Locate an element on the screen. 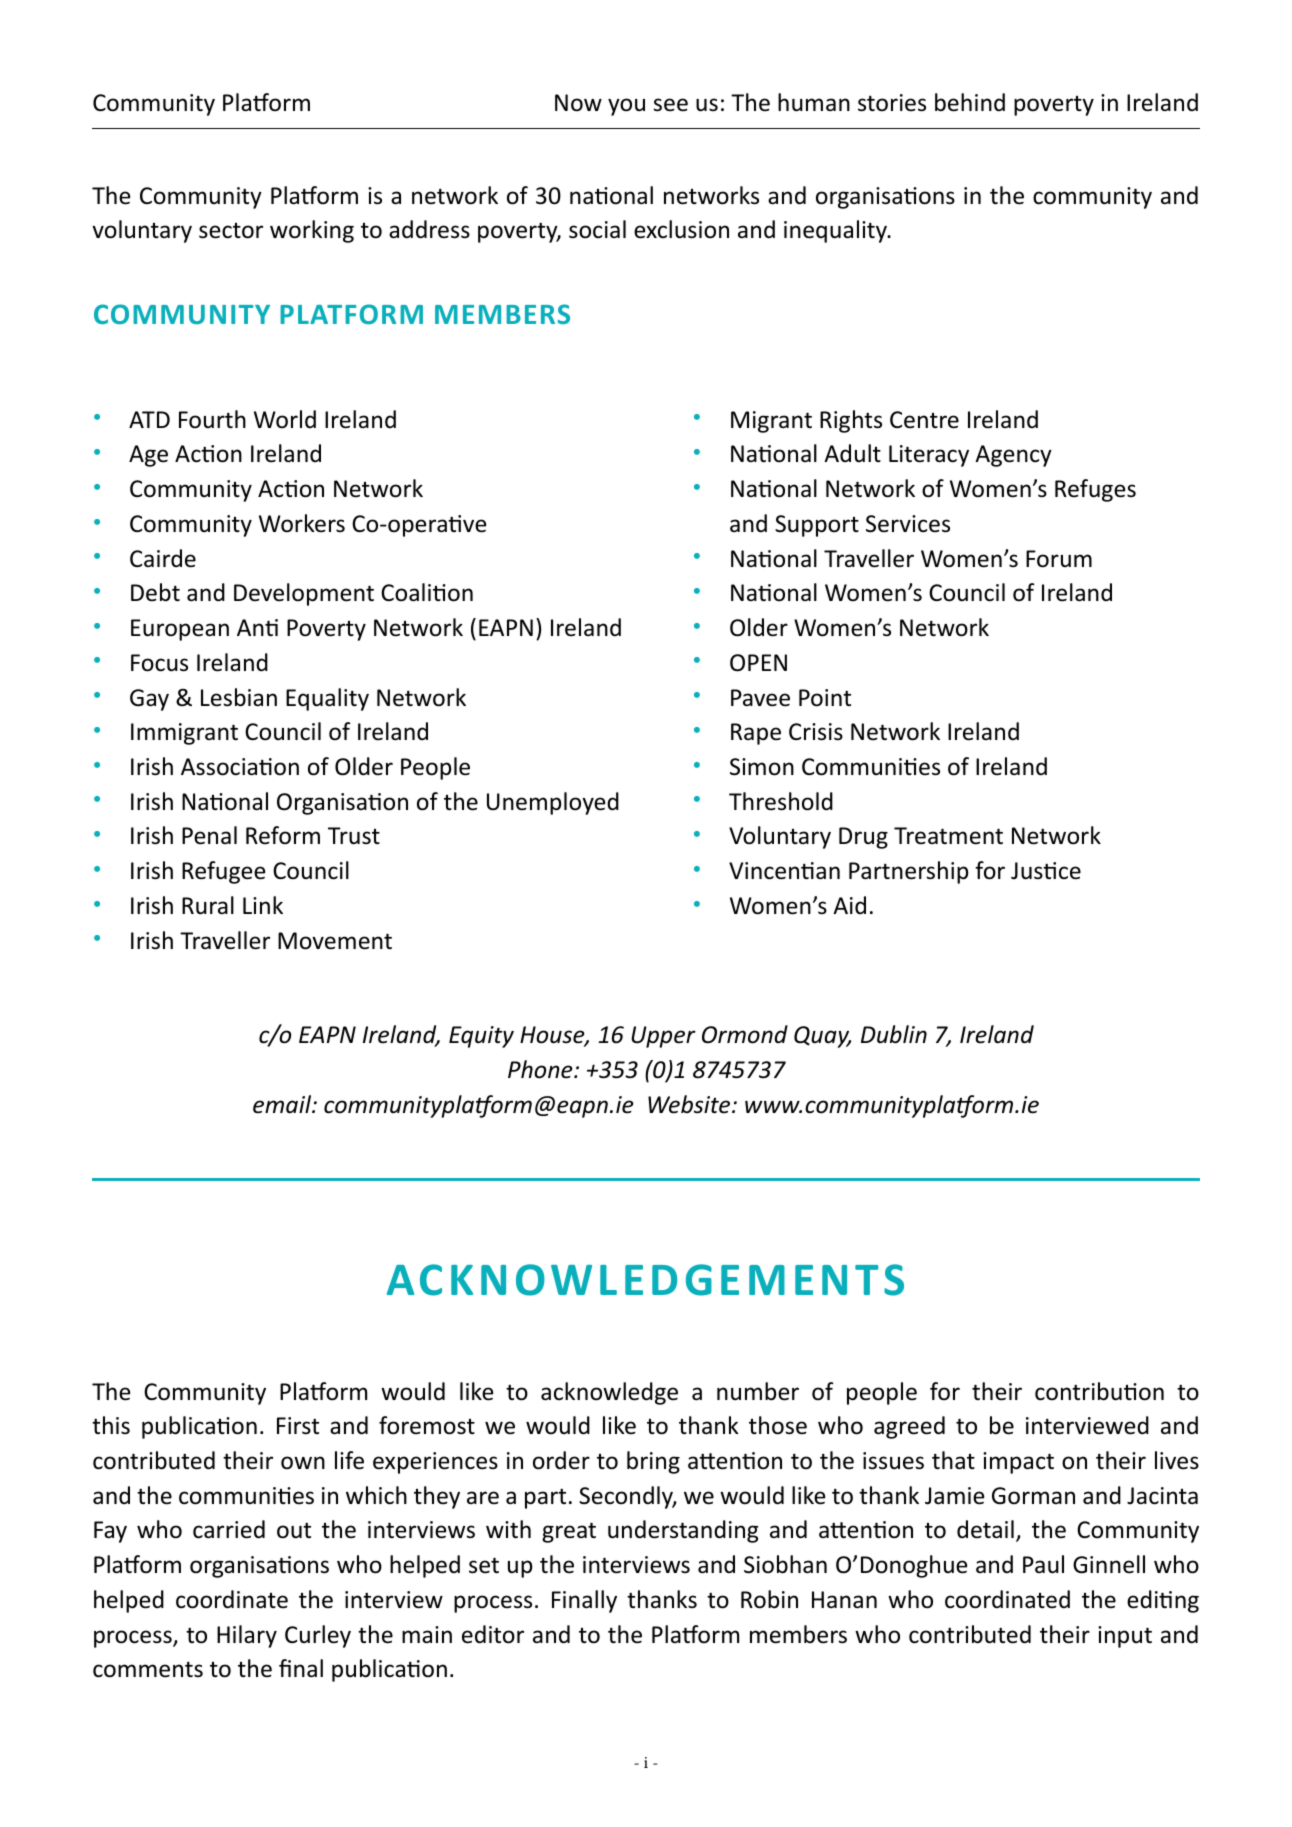  sector is located at coordinates (231, 231).
